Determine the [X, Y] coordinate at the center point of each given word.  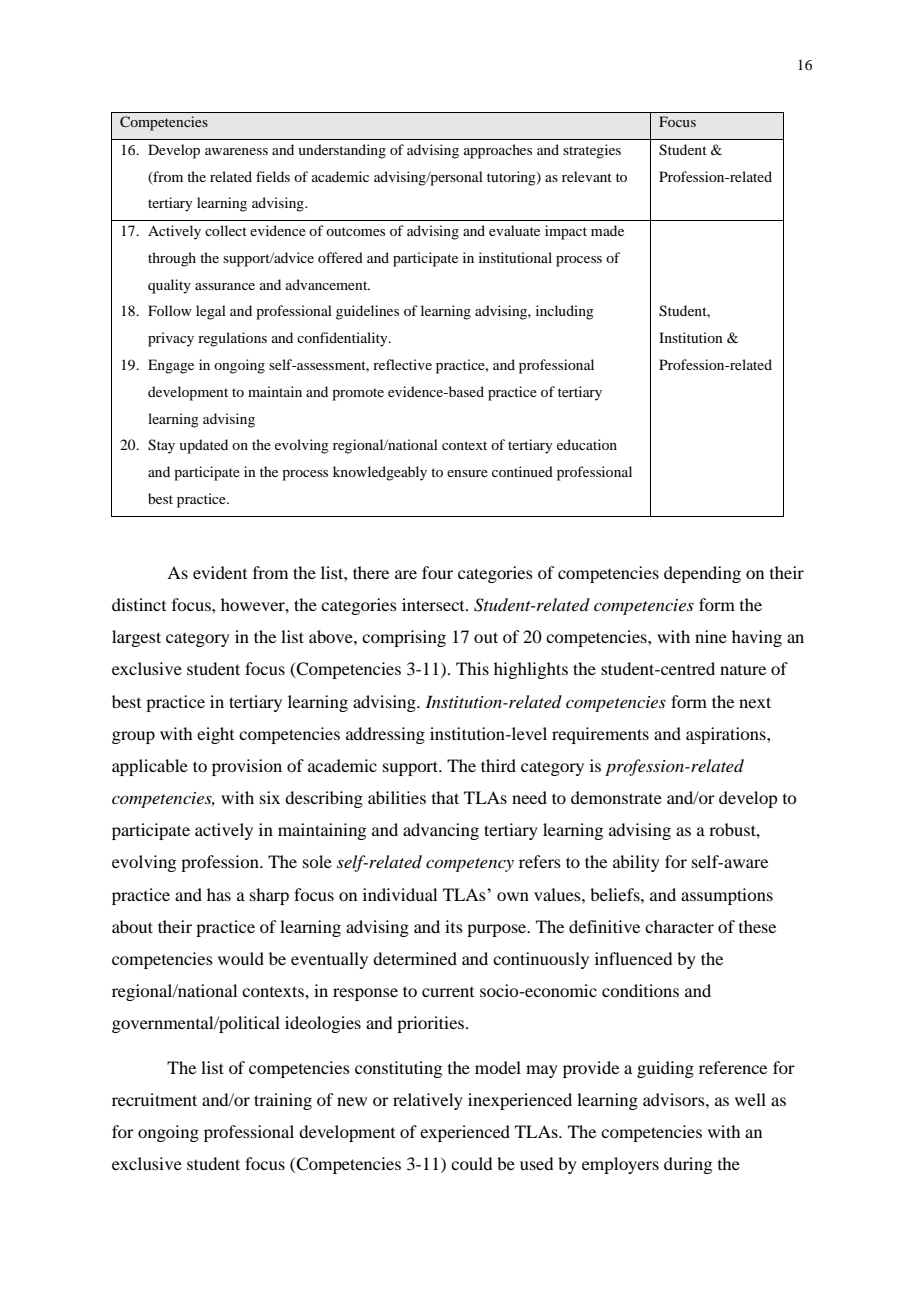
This [472, 668]
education [587, 444]
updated [203, 446]
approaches [498, 151]
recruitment [154, 1099]
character [679, 926]
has [219, 894]
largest [136, 638]
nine [711, 636]
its [454, 926]
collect [226, 230]
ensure [467, 473]
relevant [587, 176]
